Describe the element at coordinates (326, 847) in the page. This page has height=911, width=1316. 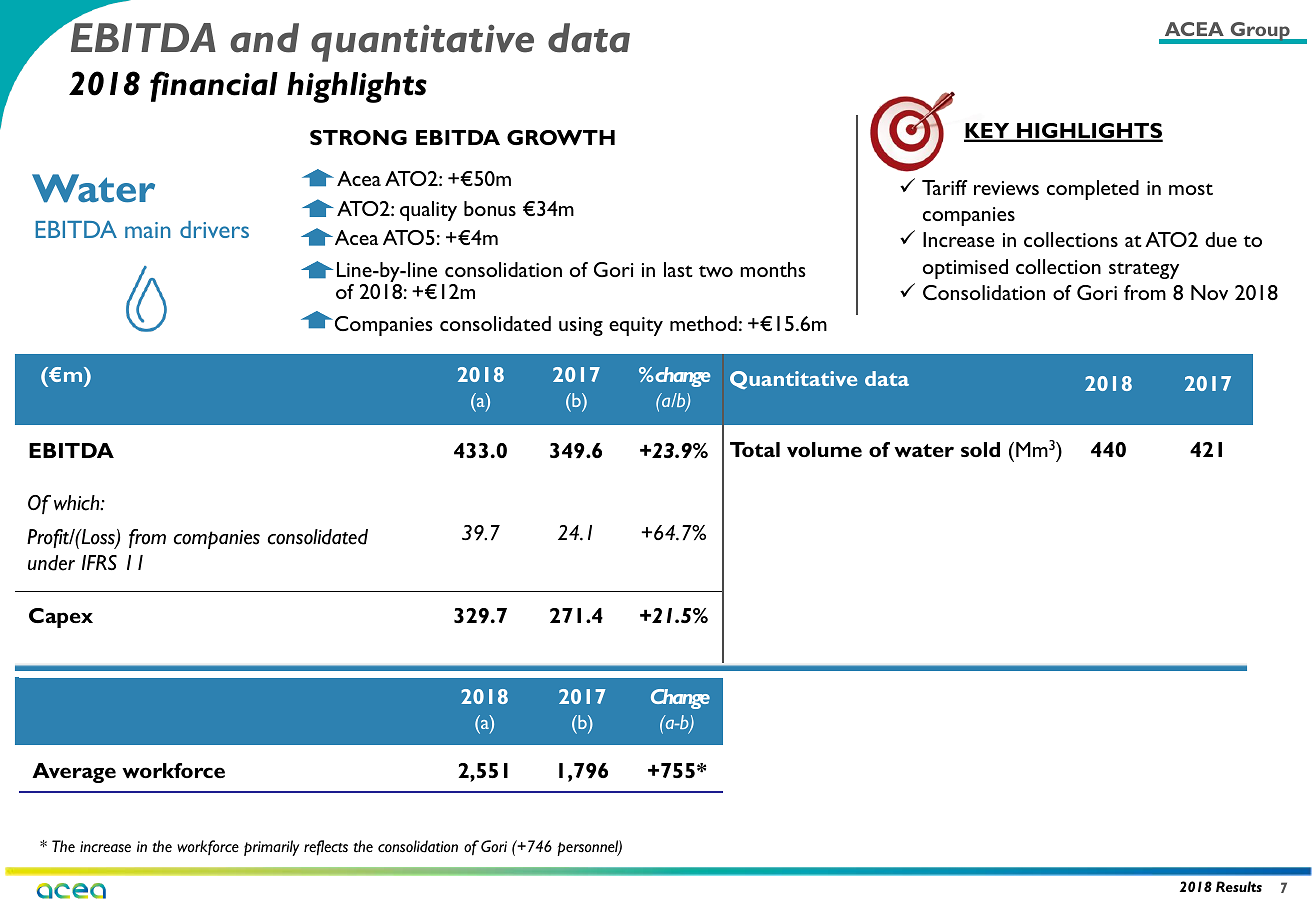
I see `reflects` at that location.
